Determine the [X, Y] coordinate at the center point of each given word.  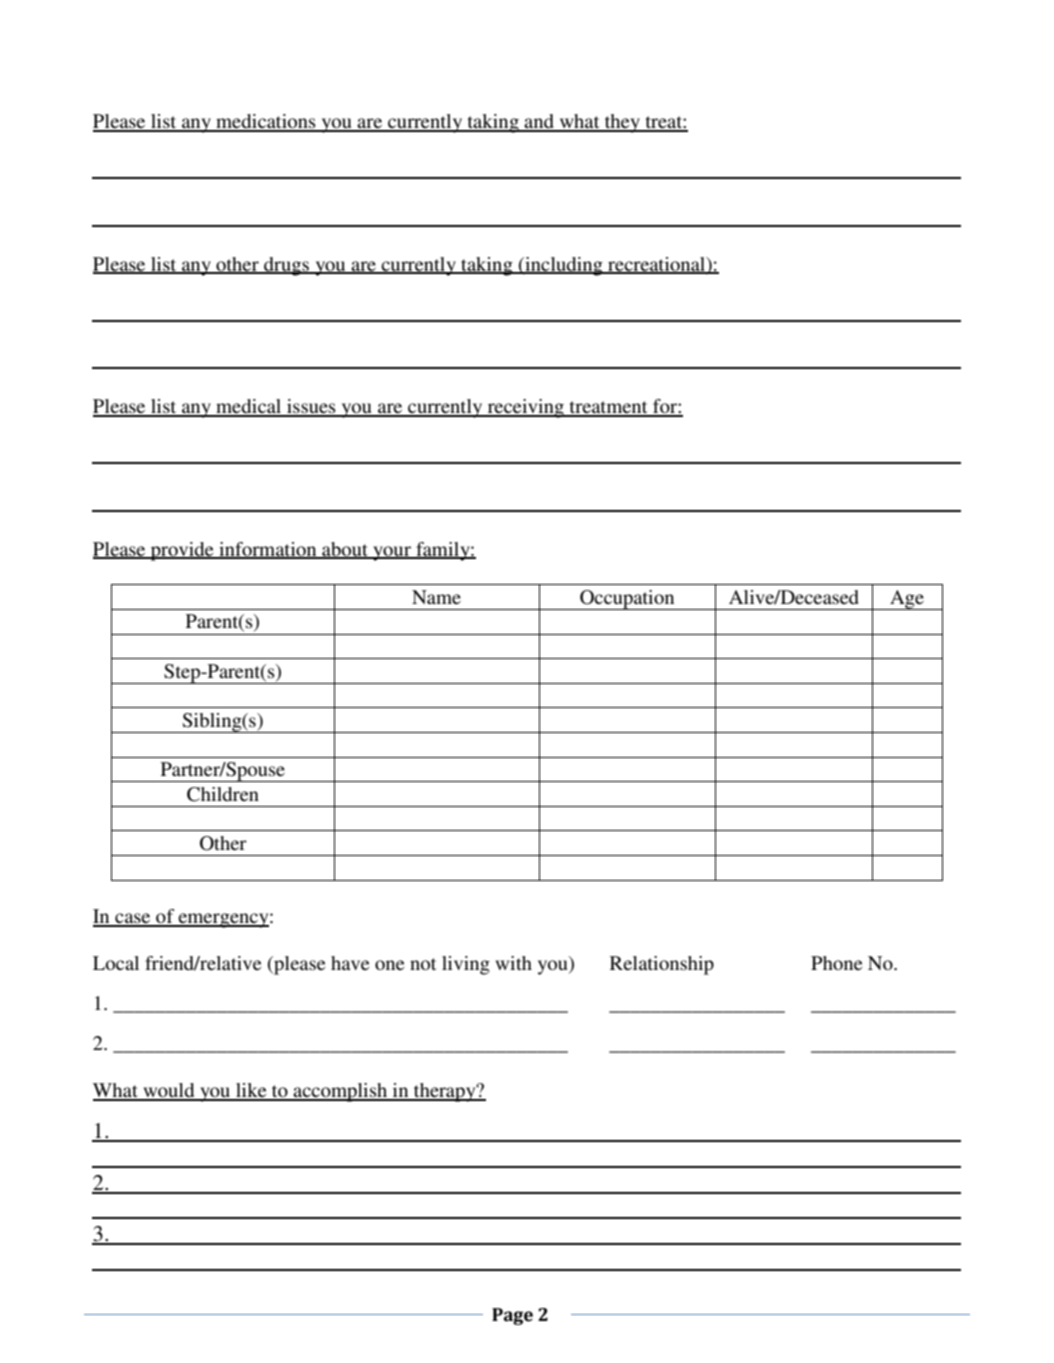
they [623, 123]
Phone [836, 963]
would [169, 1091]
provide [182, 551]
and [539, 122]
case [133, 919]
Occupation [627, 600]
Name [436, 597]
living [466, 965]
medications [266, 122]
